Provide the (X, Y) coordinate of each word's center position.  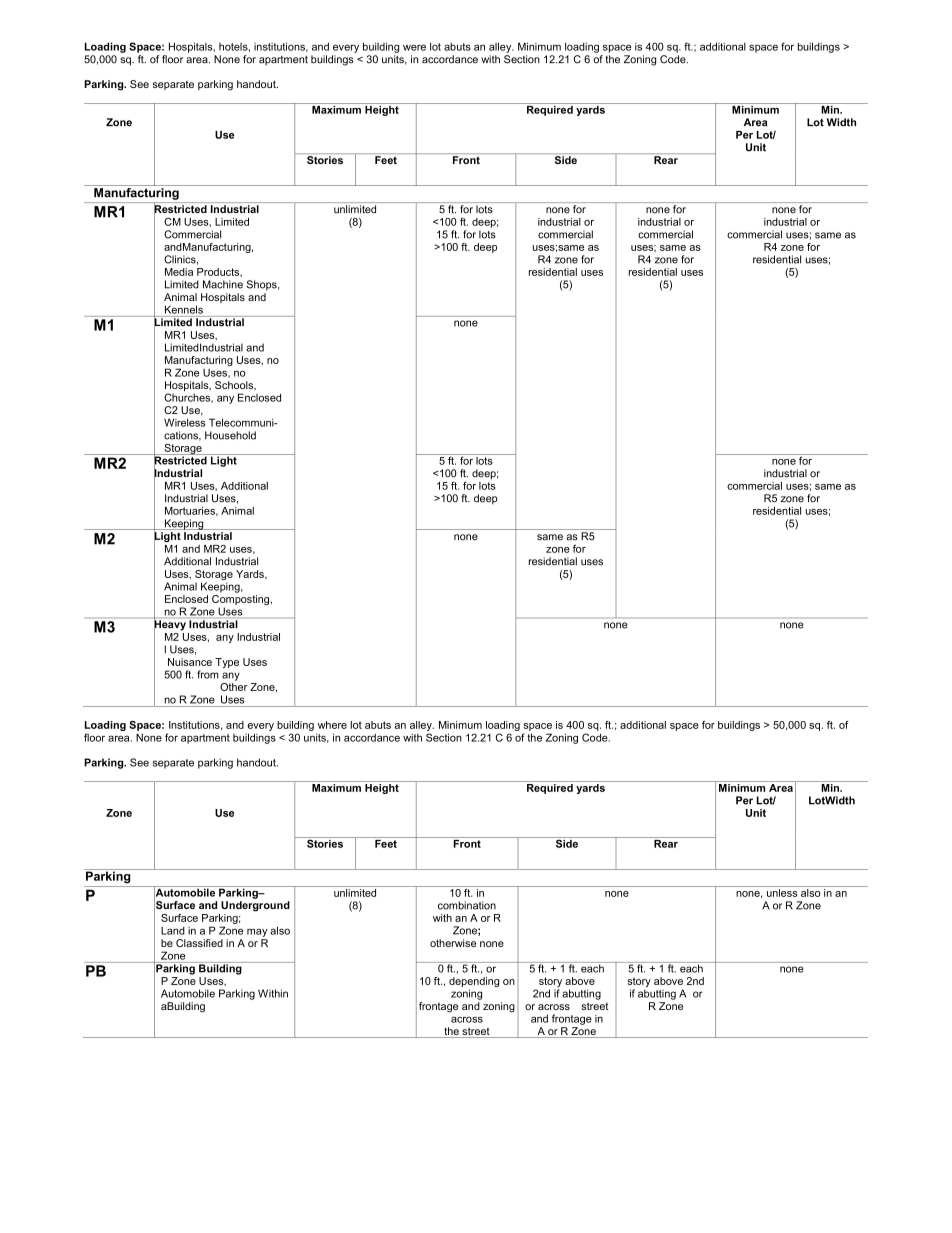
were (414, 47)
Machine (223, 284)
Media (179, 272)
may (257, 932)
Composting (240, 601)
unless (782, 893)
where (332, 725)
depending (474, 983)
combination (467, 905)
